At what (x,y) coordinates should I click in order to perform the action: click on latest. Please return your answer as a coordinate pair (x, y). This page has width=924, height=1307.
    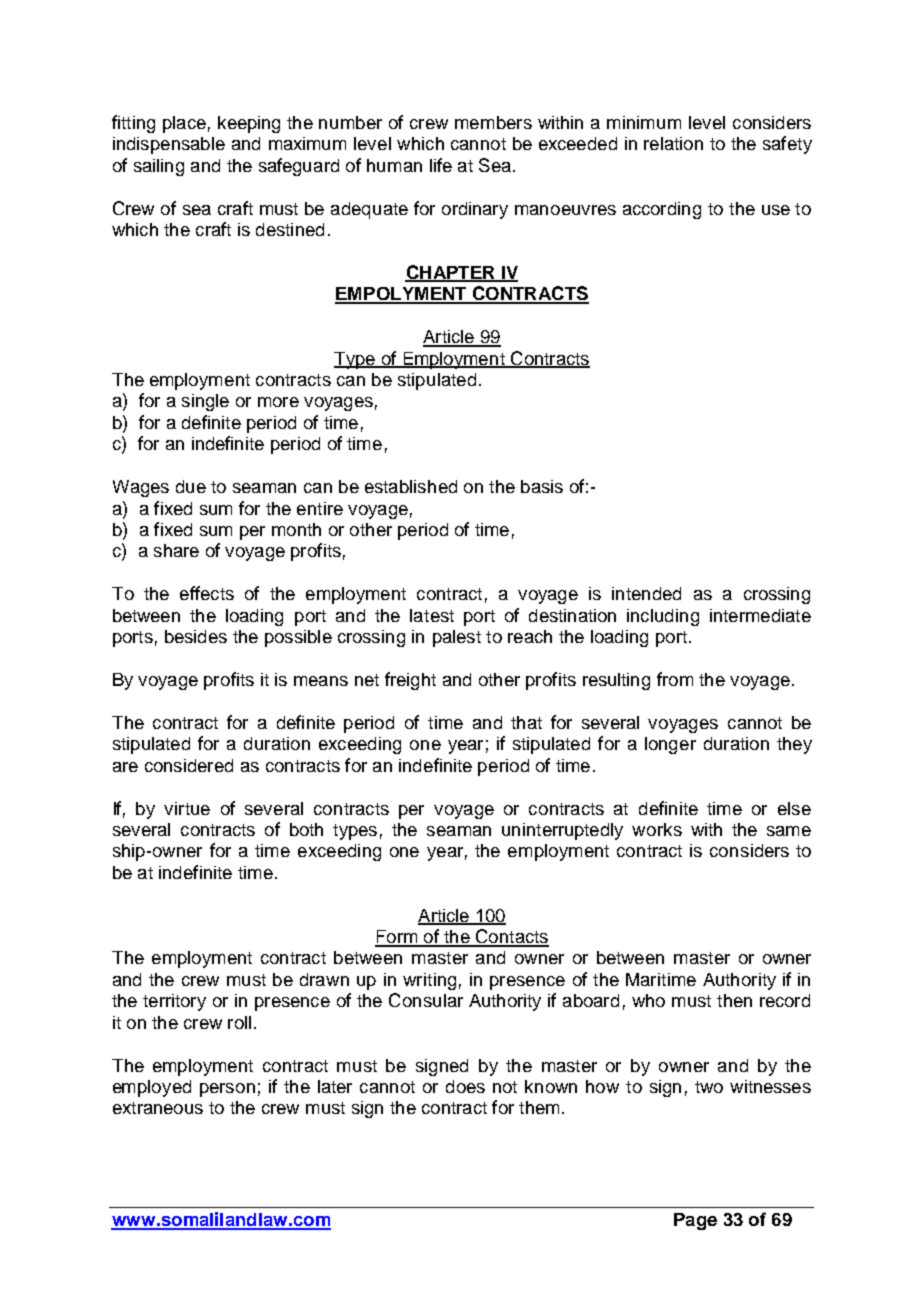
    Looking at the image, I should click on (432, 615).
